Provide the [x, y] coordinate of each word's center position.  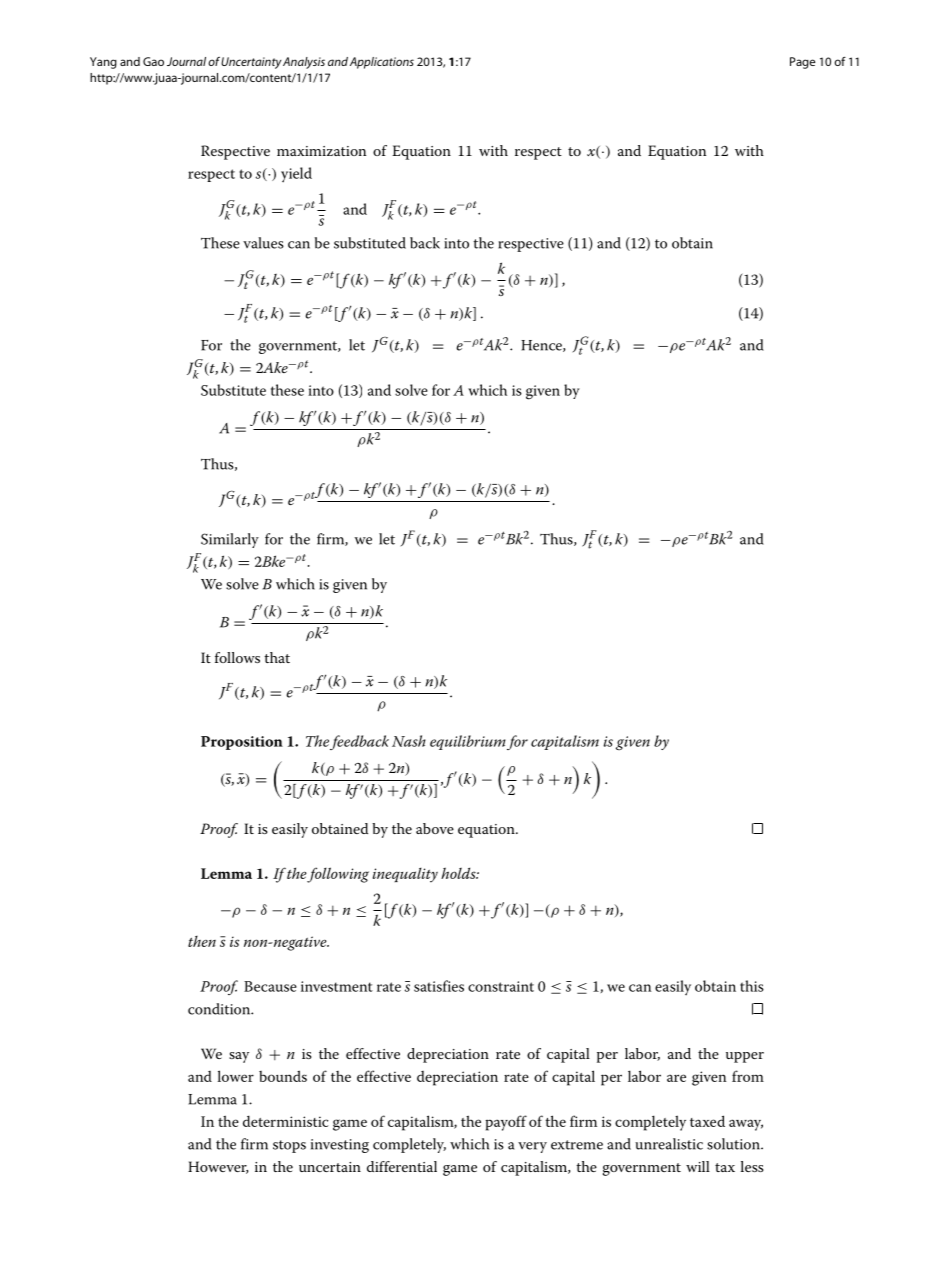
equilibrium [468, 742]
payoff [506, 1123]
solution [734, 1144]
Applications [382, 63]
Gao [153, 61]
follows [237, 657]
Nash [409, 741]
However [218, 1167]
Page [802, 63]
